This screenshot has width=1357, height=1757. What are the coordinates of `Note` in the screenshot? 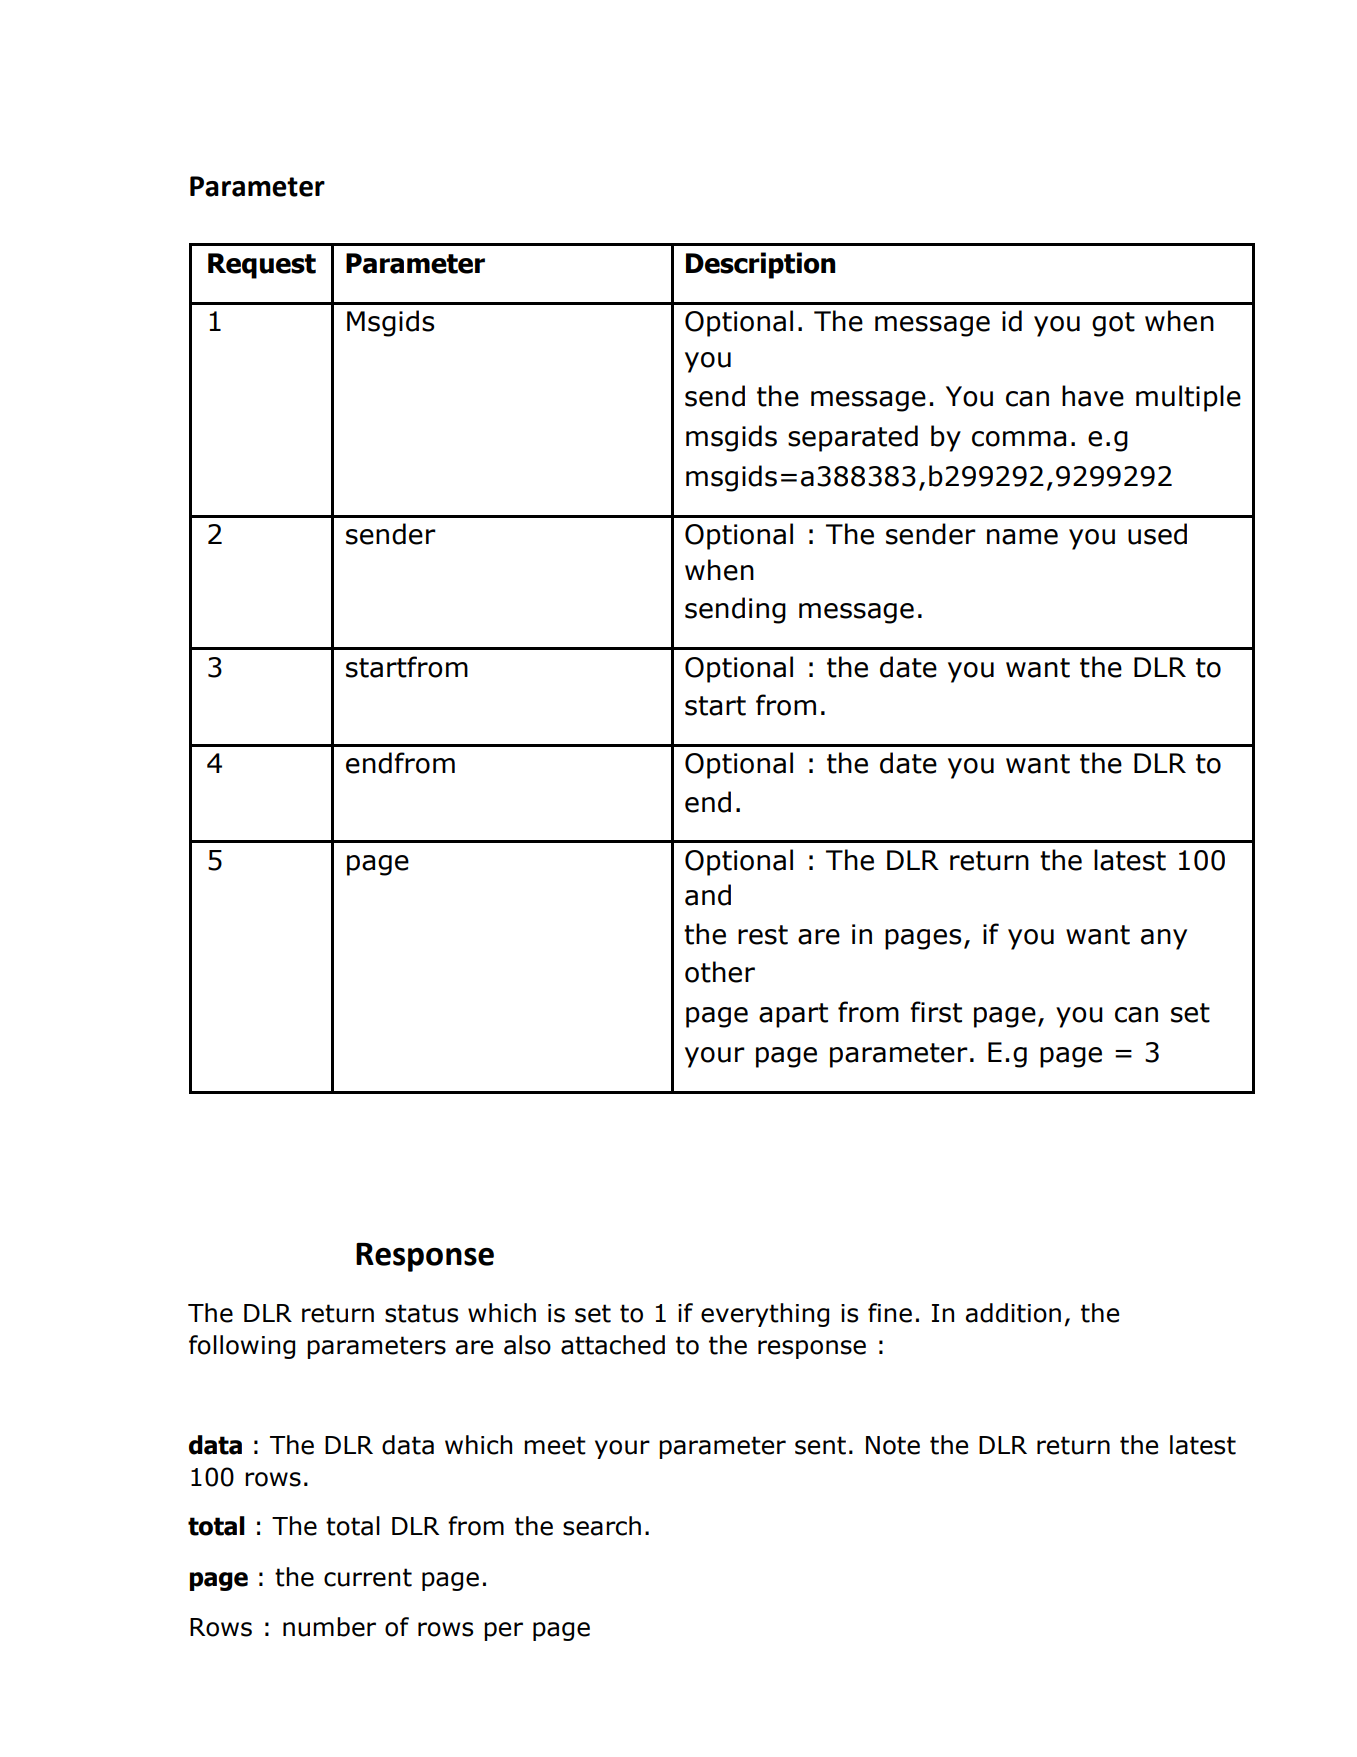 It's located at (893, 1445).
